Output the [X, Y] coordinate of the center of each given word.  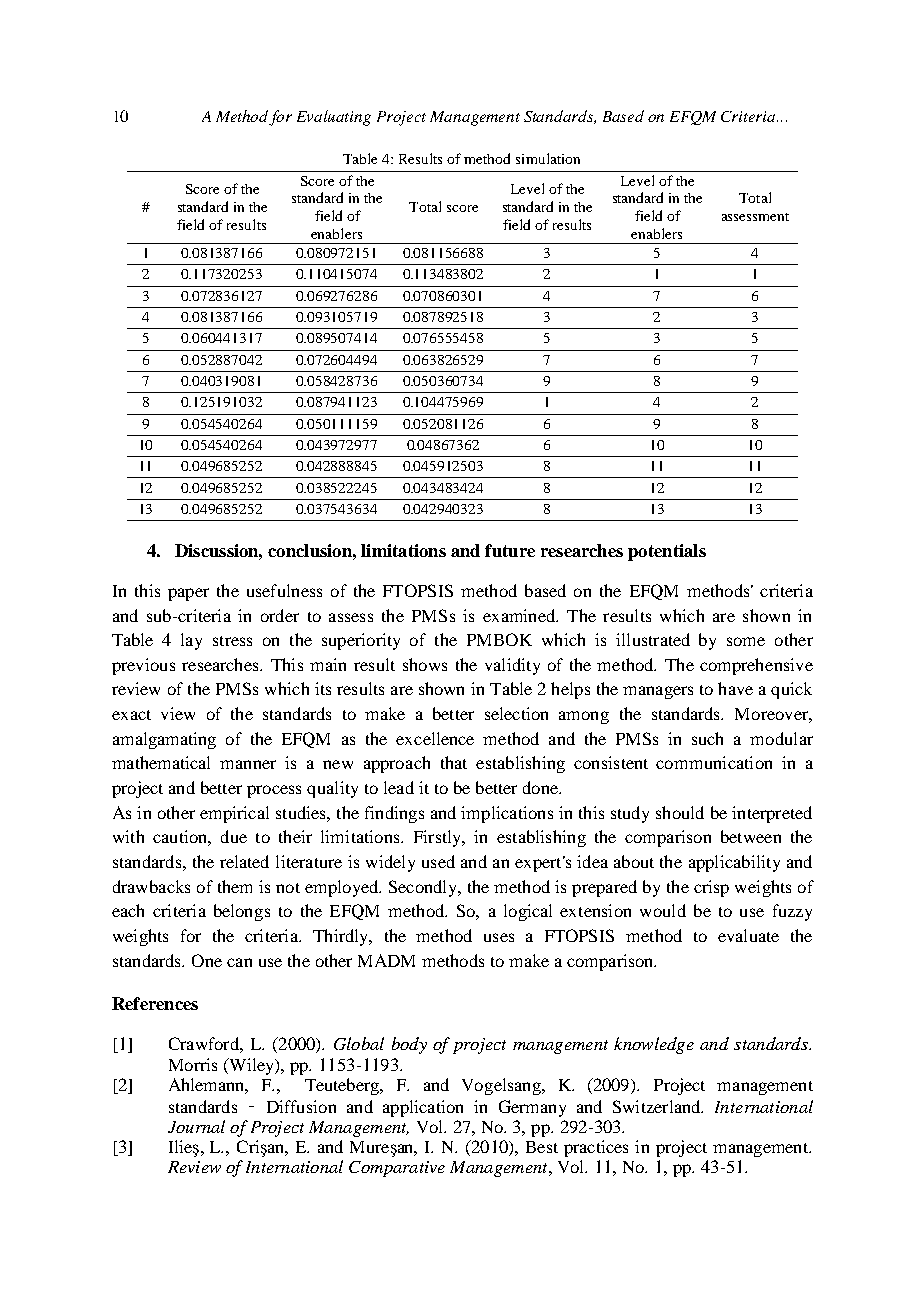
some [746, 641]
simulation [548, 158]
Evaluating [334, 118]
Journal [196, 1126]
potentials [667, 552]
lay [191, 641]
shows [425, 664]
